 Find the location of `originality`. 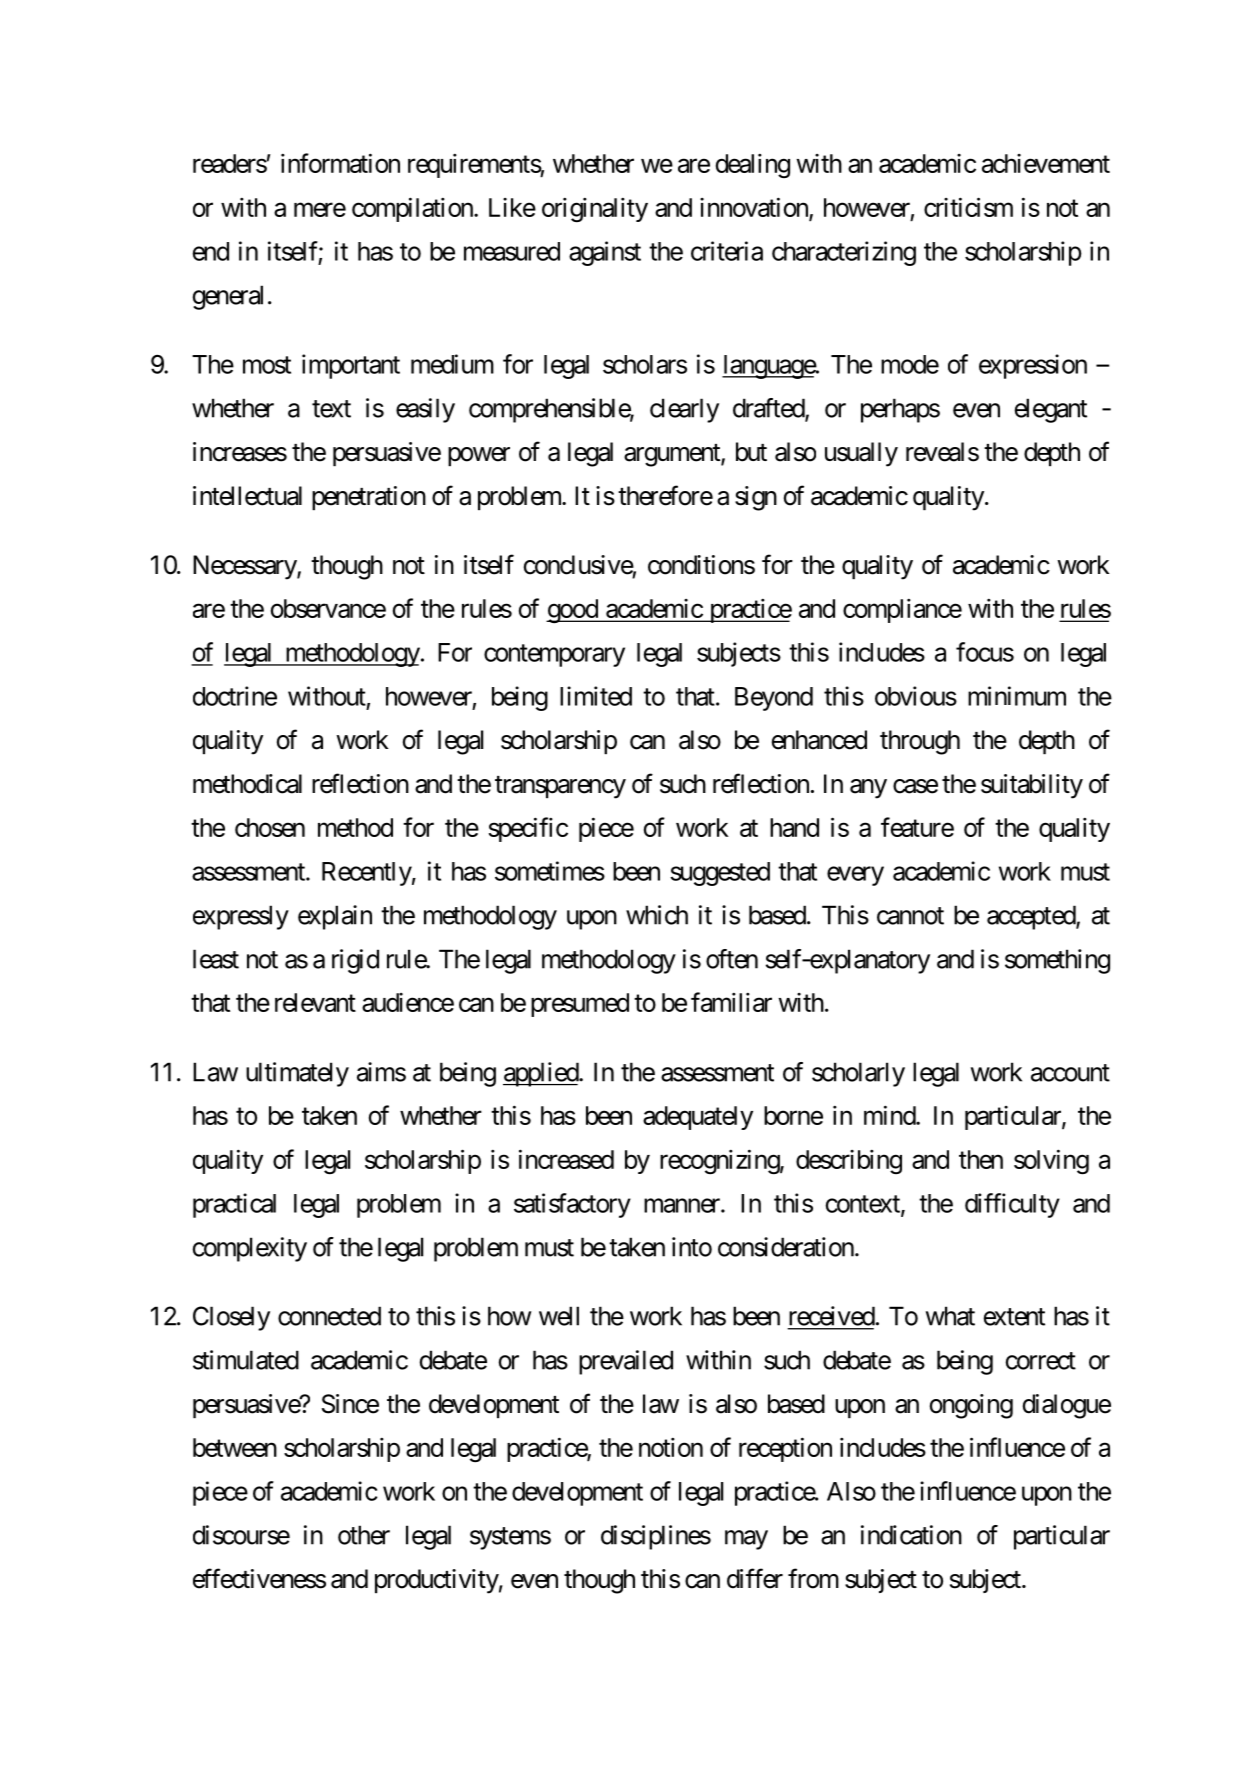

originality is located at coordinates (595, 210).
